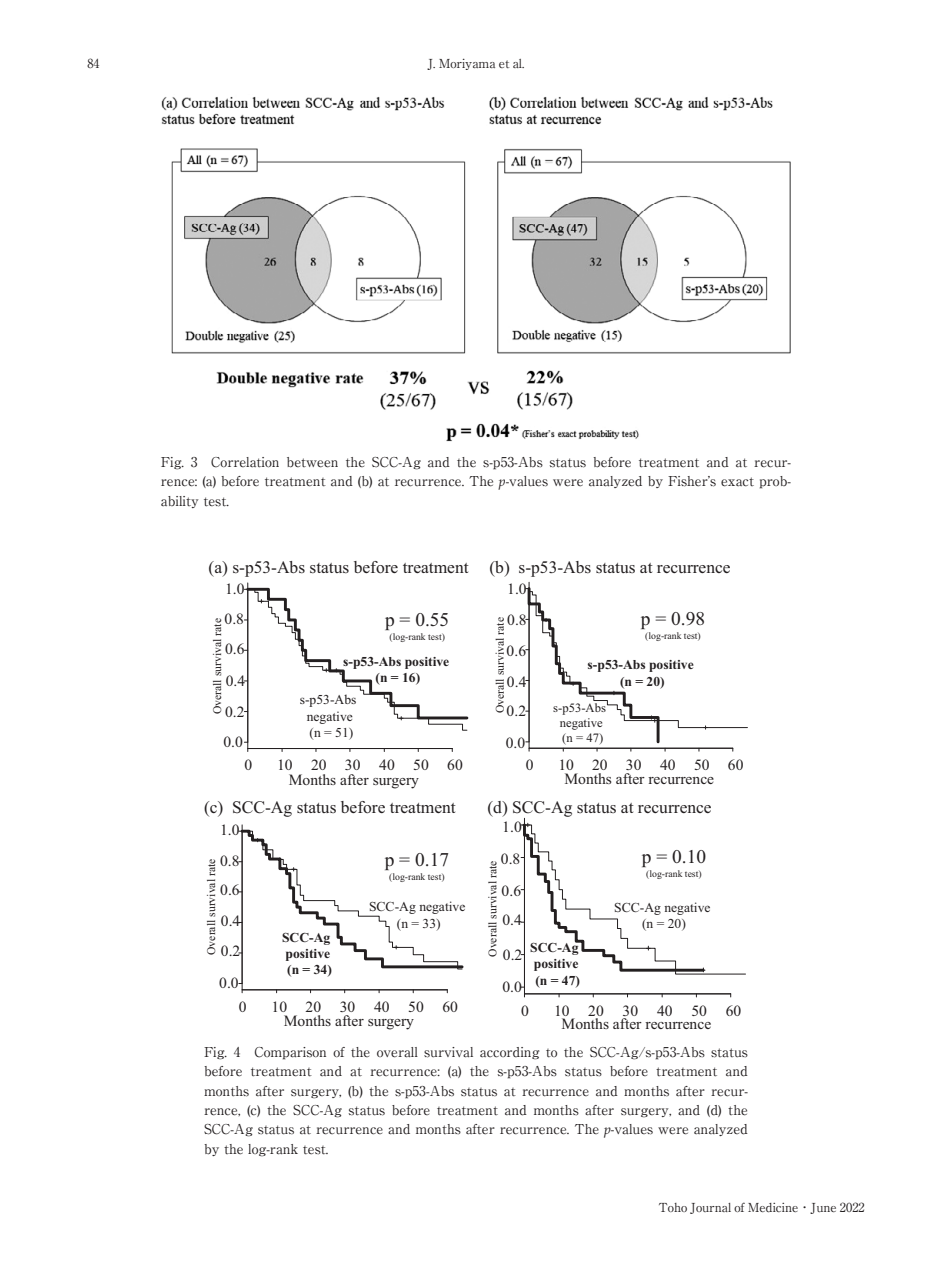 The height and width of the screenshot is (1270, 952). What do you see at coordinates (509, 1053) in the screenshot?
I see `according` at bounding box center [509, 1053].
